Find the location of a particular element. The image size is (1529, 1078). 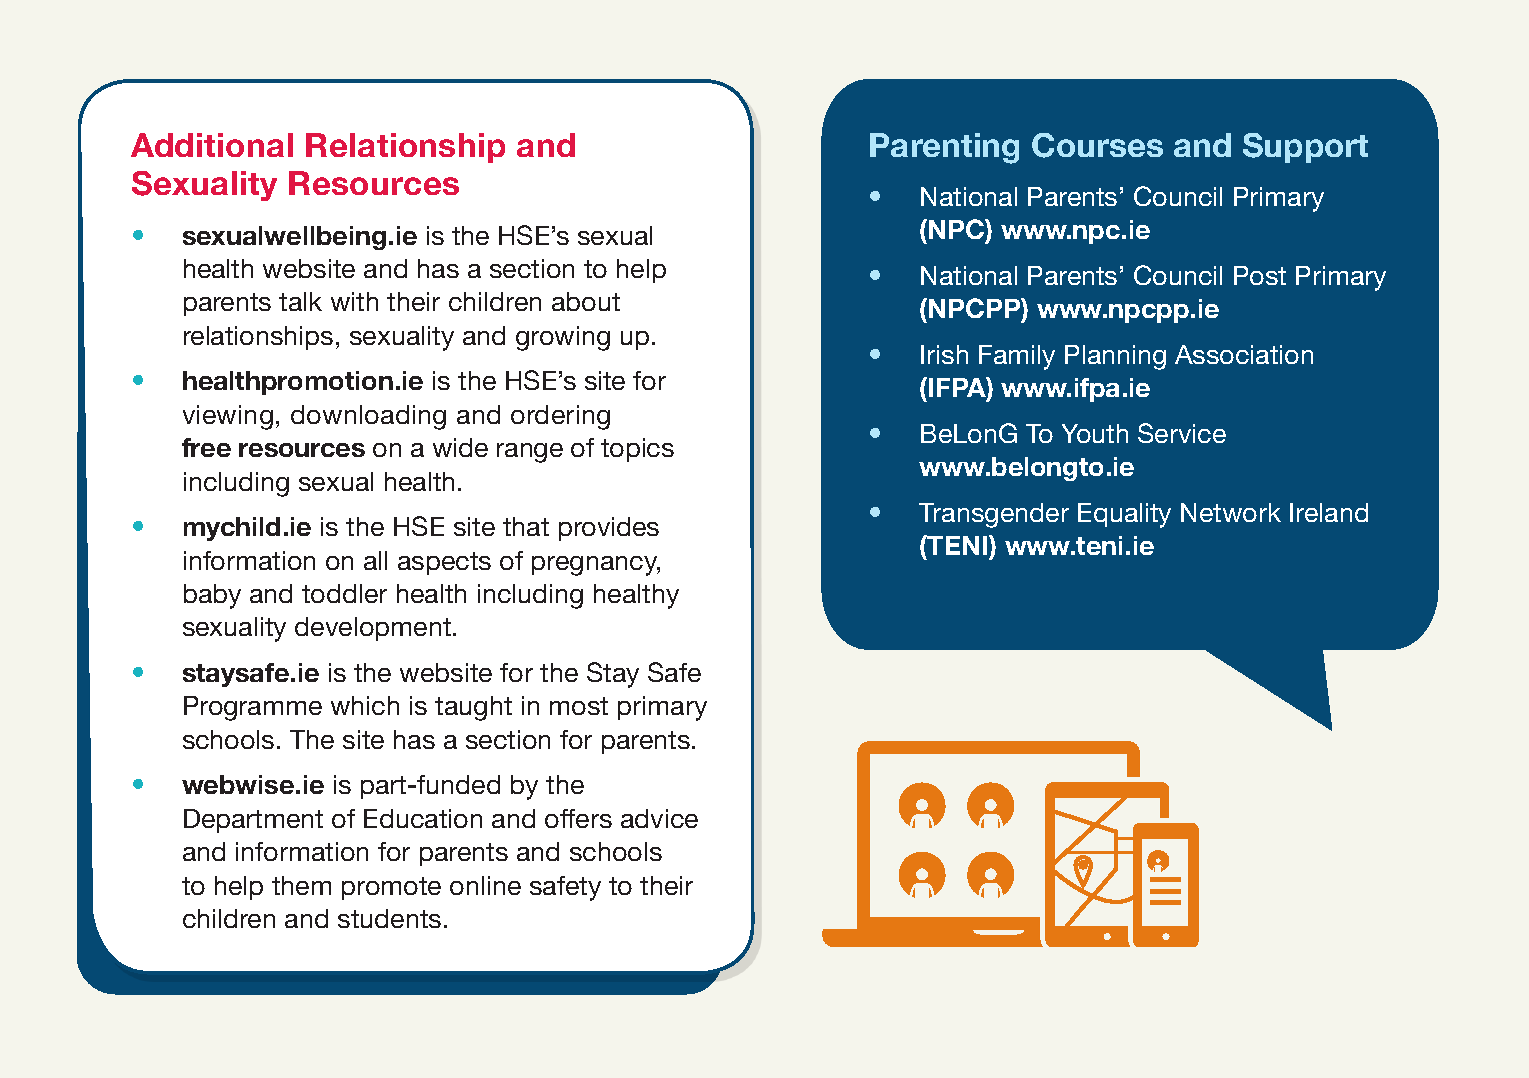

development is located at coordinates (373, 629).
